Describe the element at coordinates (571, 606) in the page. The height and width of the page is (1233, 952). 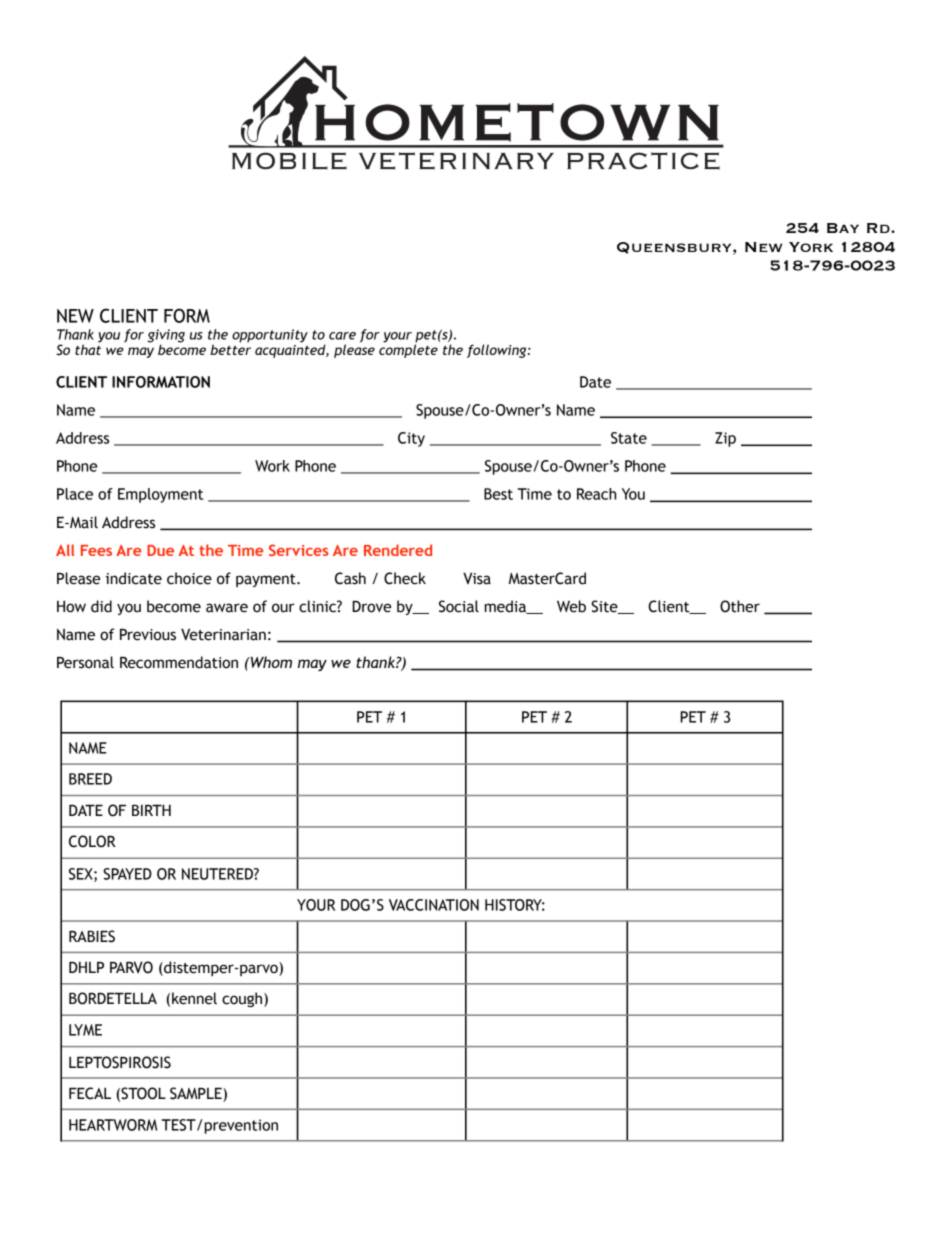
I see `Web` at that location.
